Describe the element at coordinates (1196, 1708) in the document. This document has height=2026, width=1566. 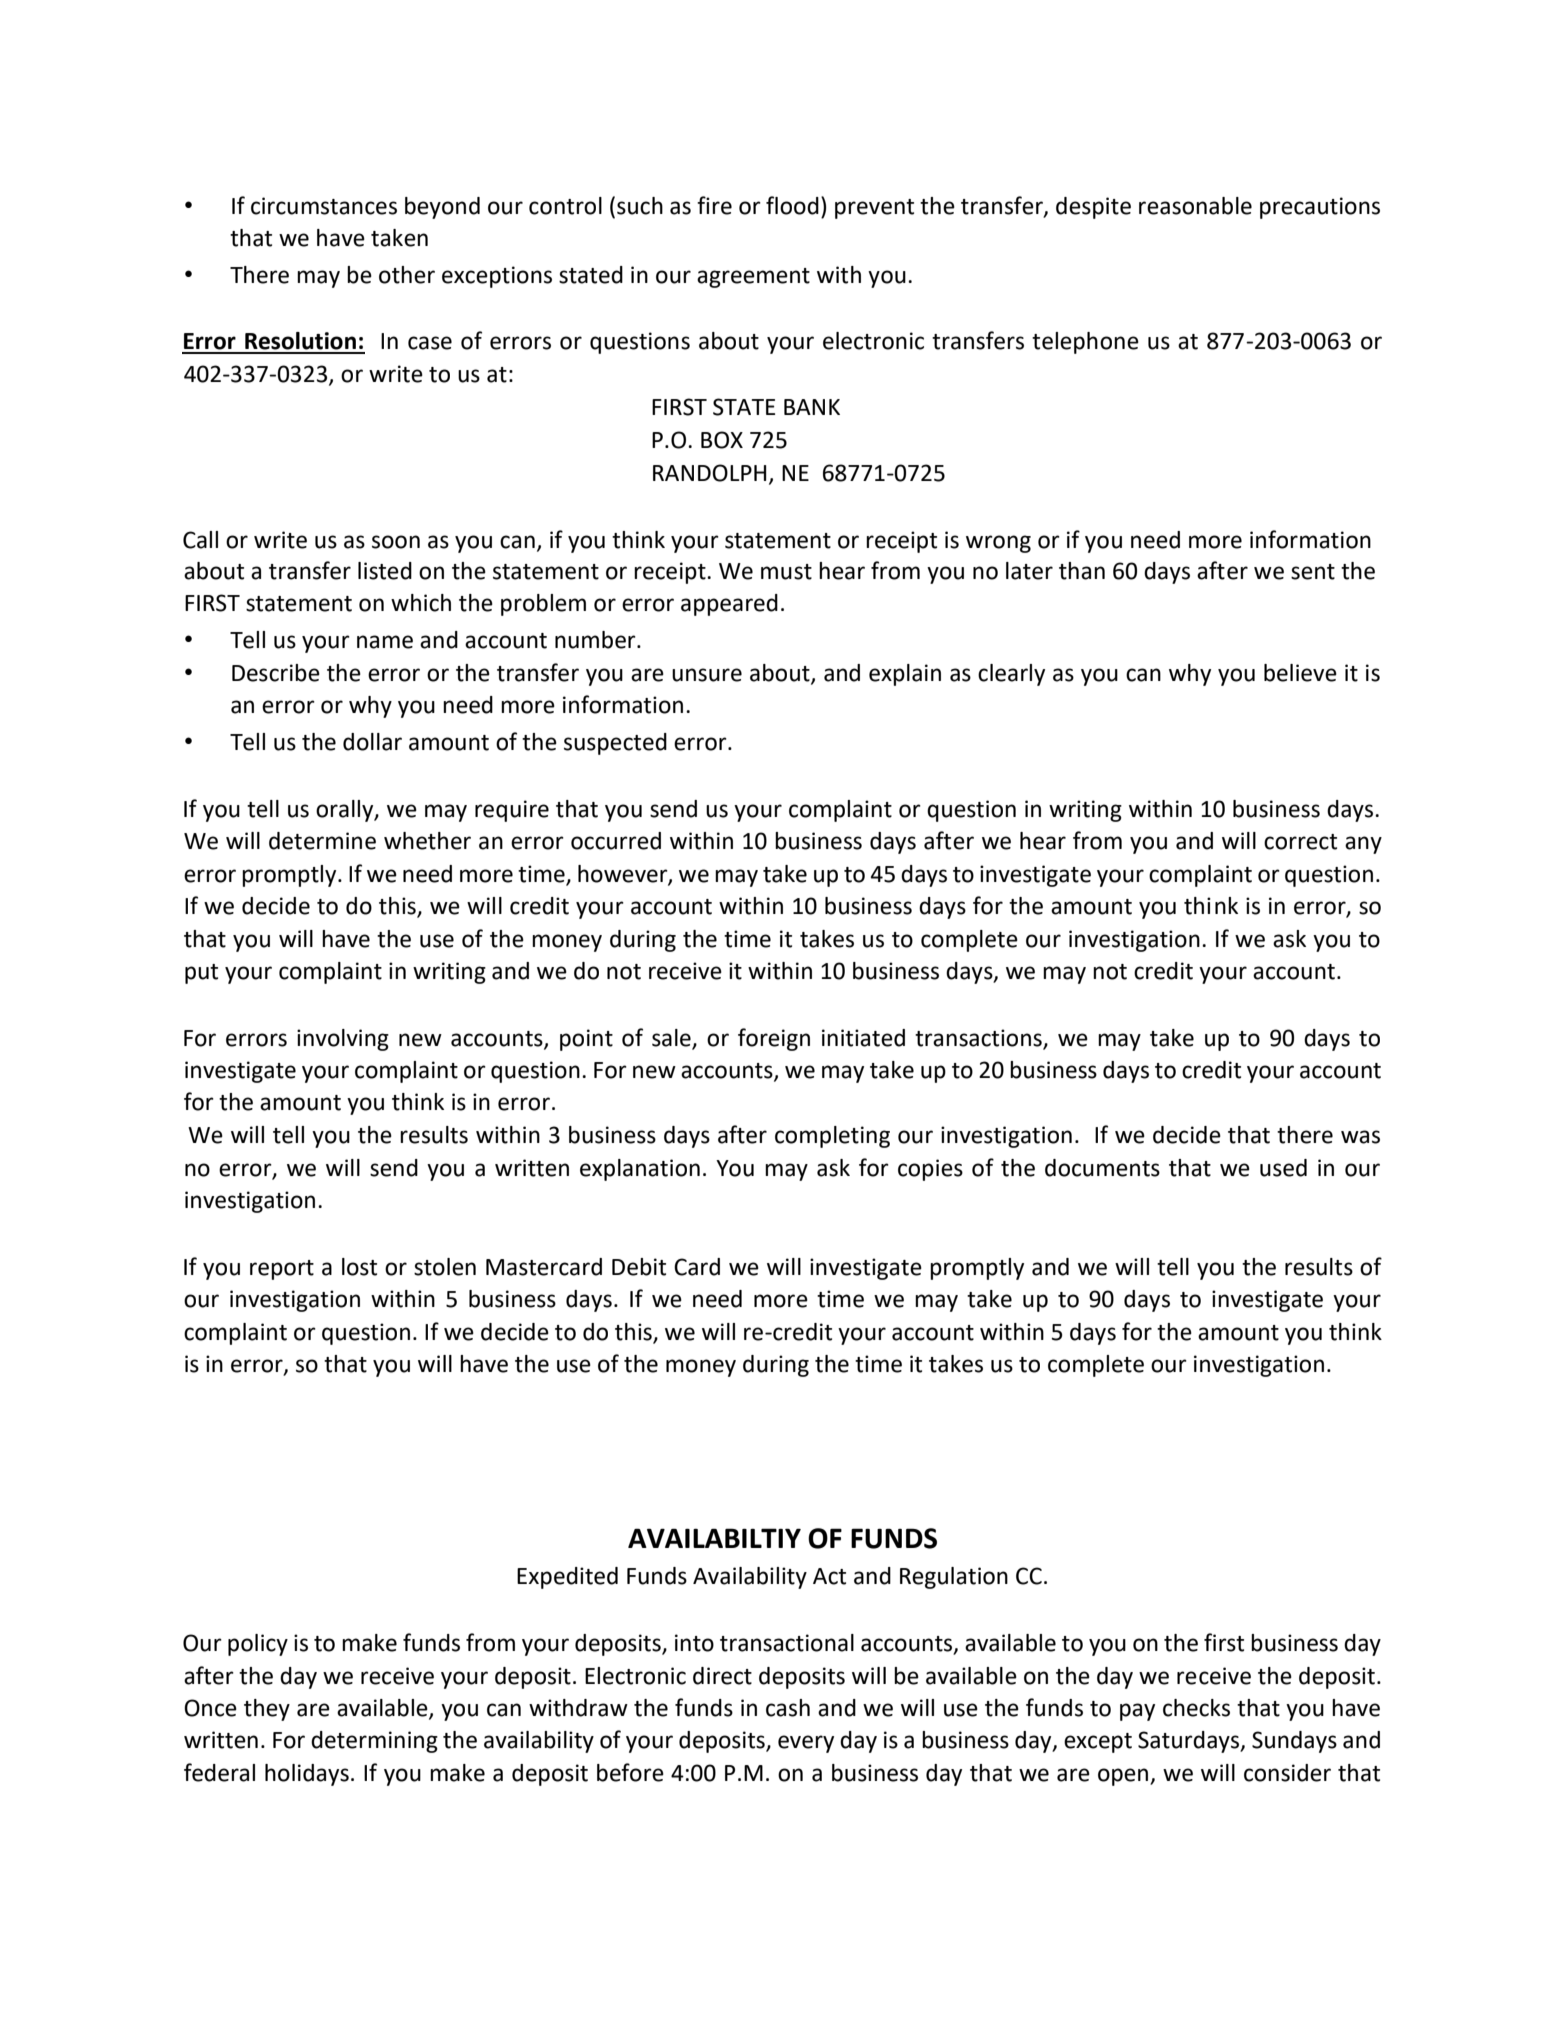
I see `checks` at that location.
